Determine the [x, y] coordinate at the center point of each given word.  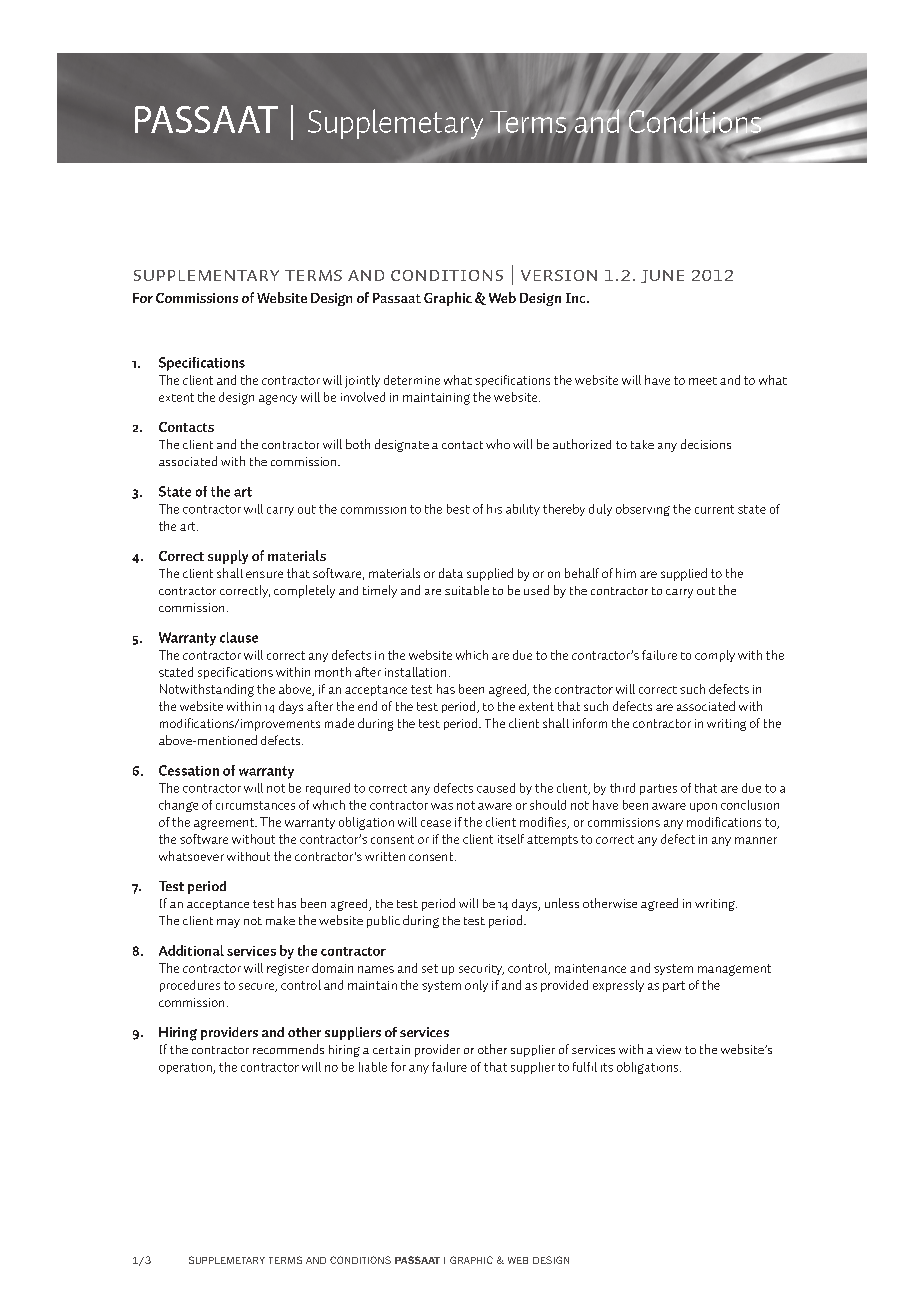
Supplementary [206, 275]
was [442, 806]
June [662, 276]
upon [703, 807]
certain [391, 1049]
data [451, 573]
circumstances [255, 805]
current [714, 509]
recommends [288, 1049]
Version [559, 275]
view [668, 1049]
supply [228, 557]
